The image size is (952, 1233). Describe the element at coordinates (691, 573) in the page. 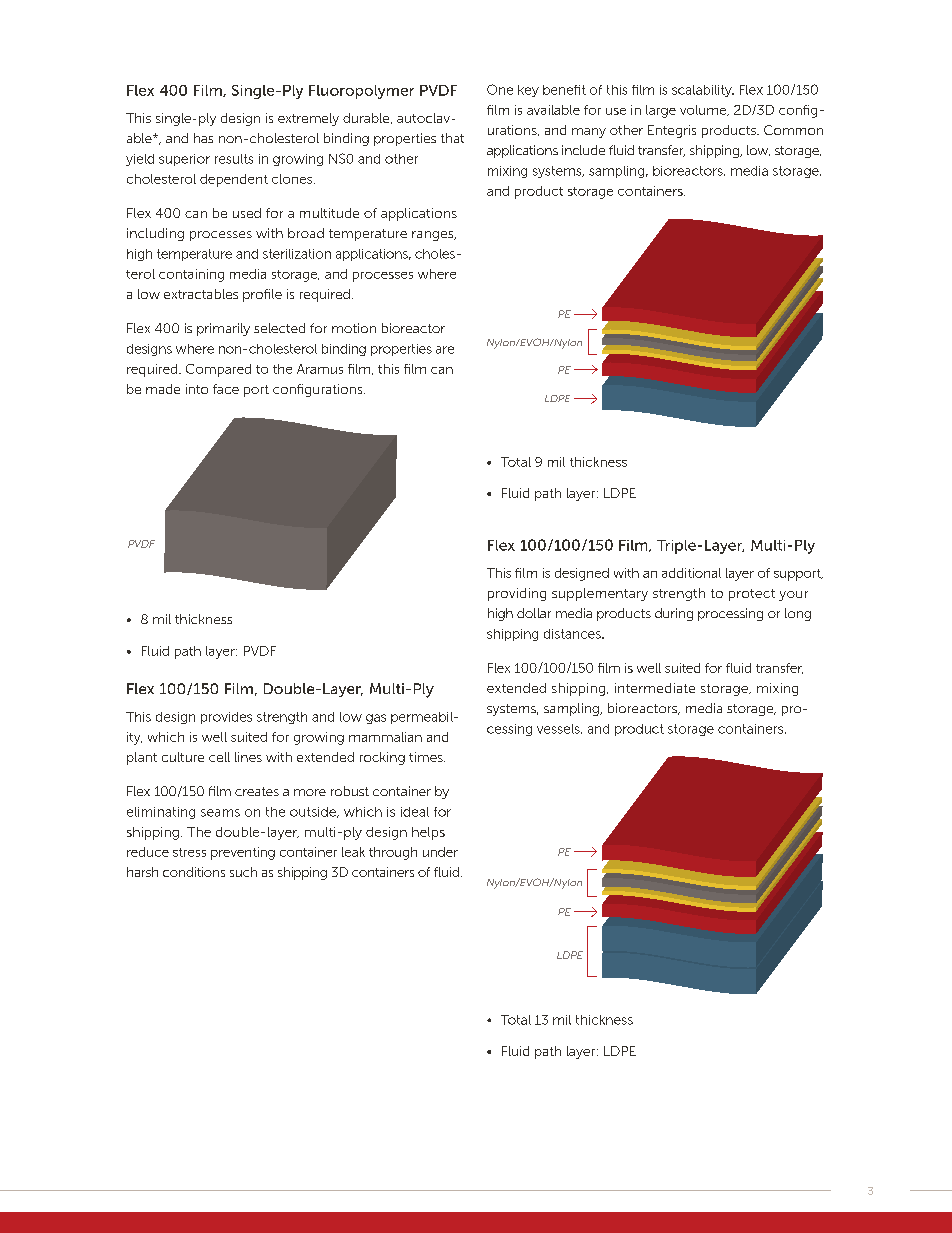

I see `additional` at that location.
